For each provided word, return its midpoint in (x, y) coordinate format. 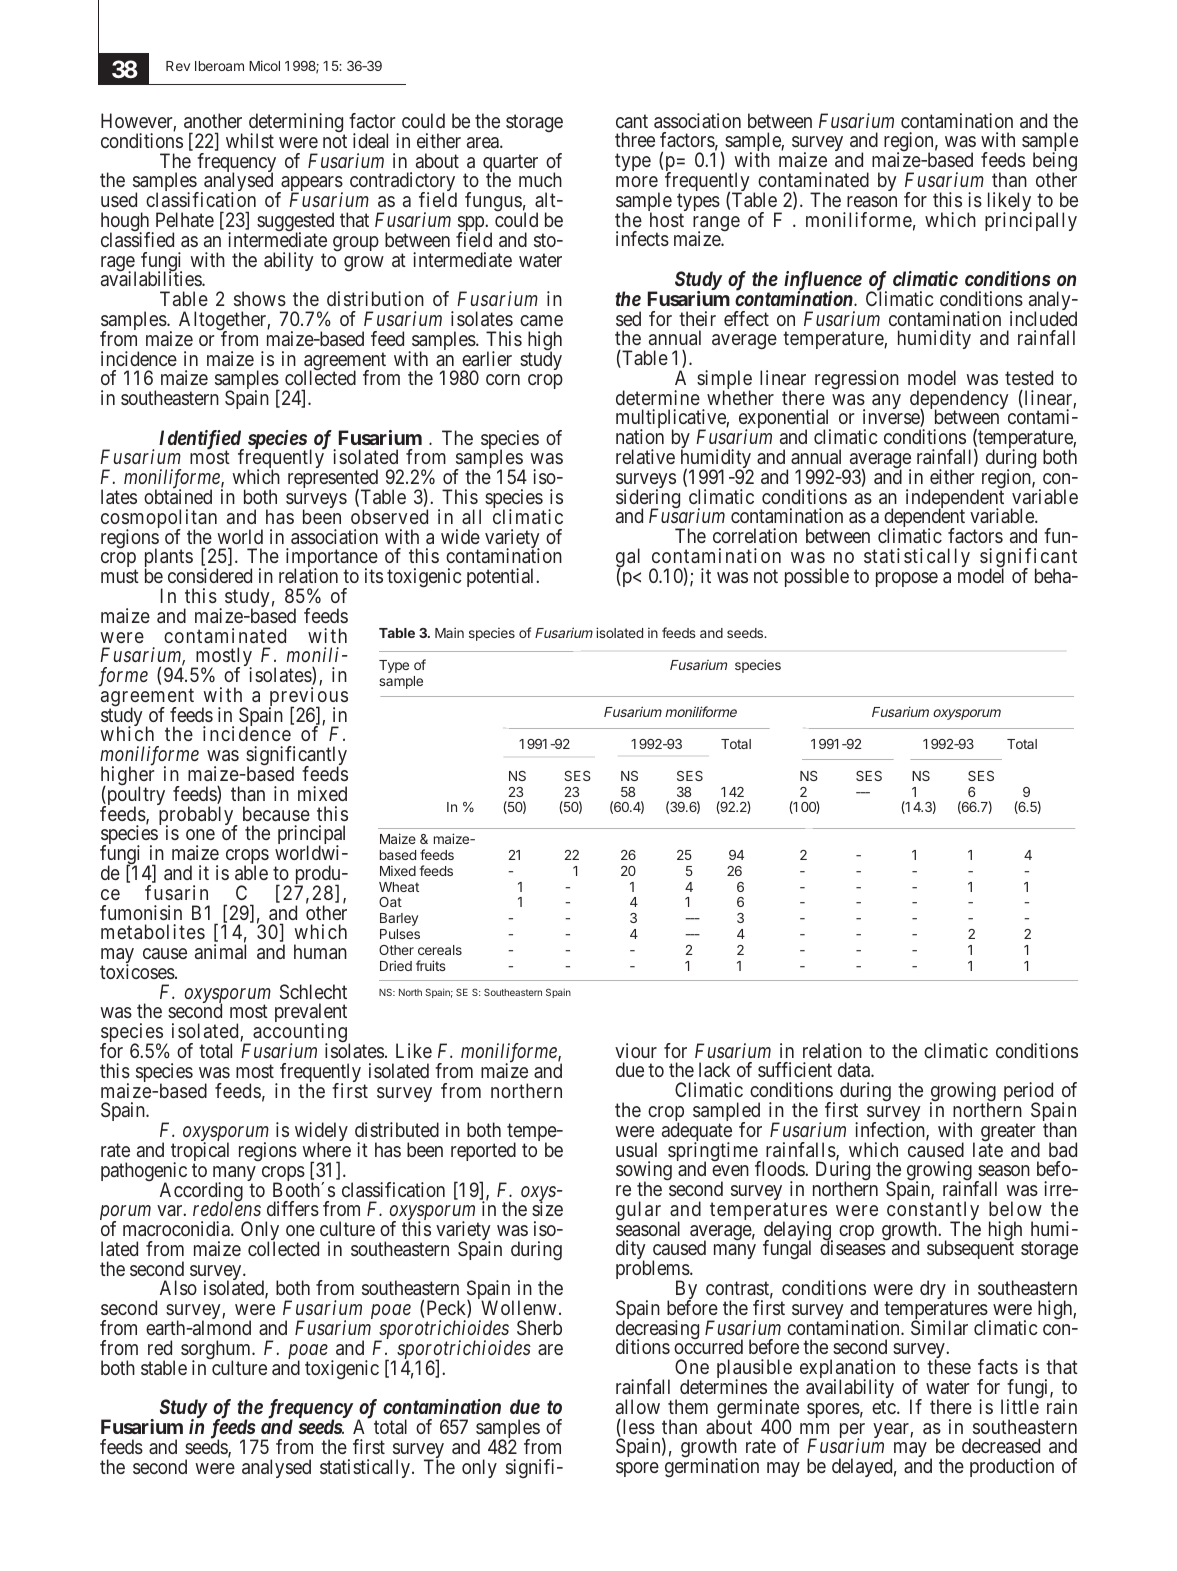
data (855, 1069)
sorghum (217, 1351)
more (637, 181)
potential (502, 577)
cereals (440, 950)
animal (220, 951)
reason (872, 201)
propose (907, 579)
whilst (250, 140)
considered (210, 575)
